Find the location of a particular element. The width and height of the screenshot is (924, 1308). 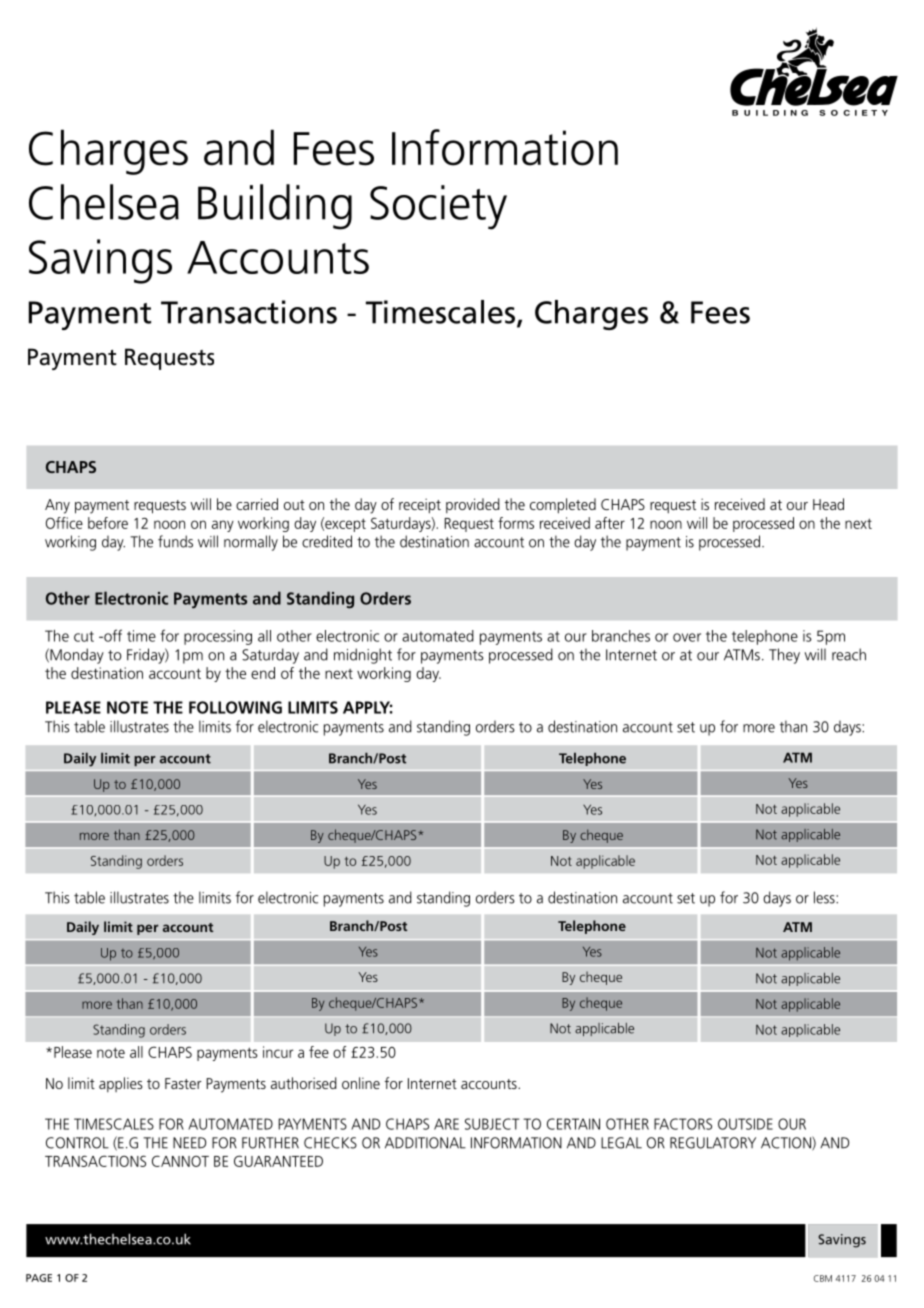

CBM is located at coordinates (823, 1278).
